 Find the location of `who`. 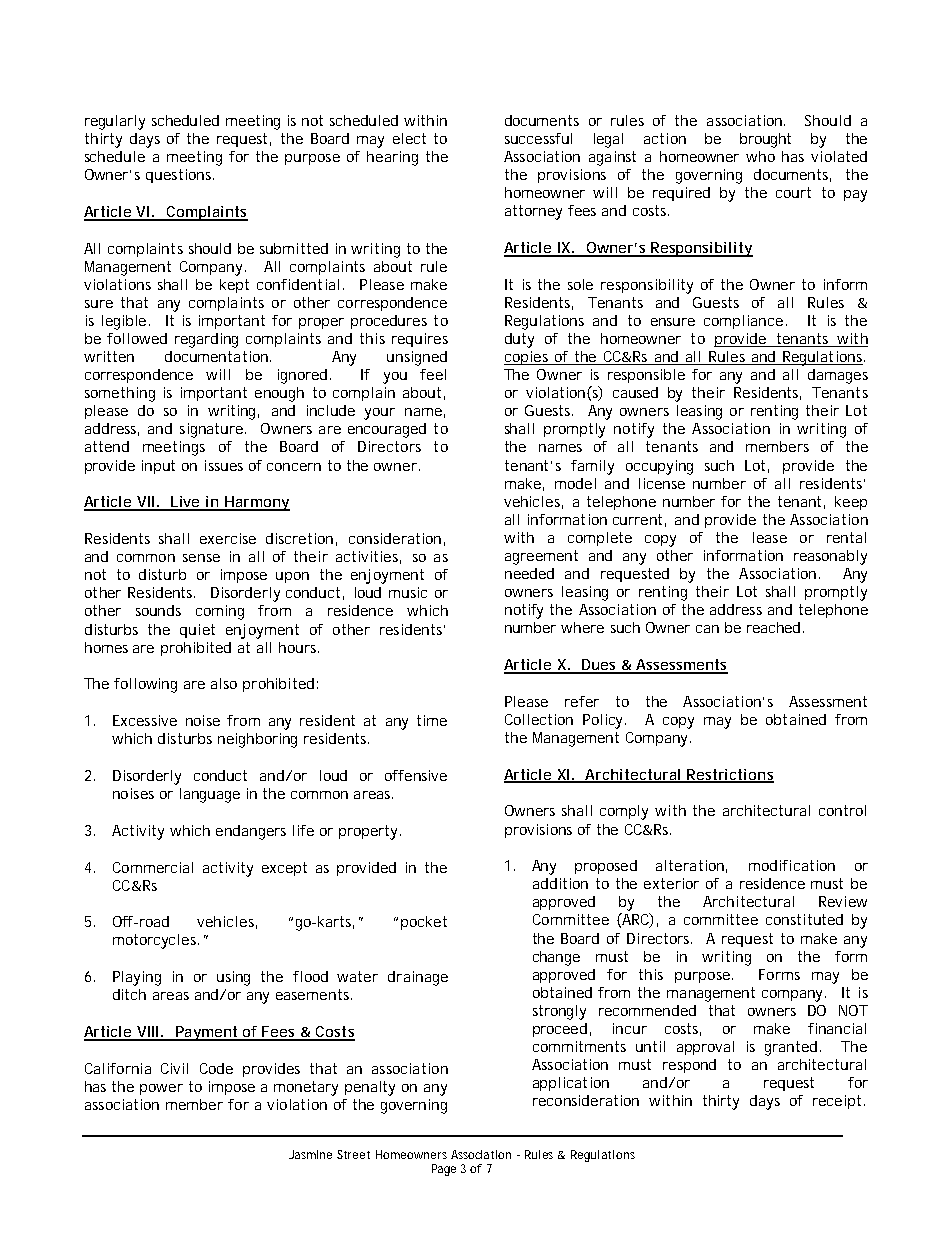

who is located at coordinates (760, 156).
